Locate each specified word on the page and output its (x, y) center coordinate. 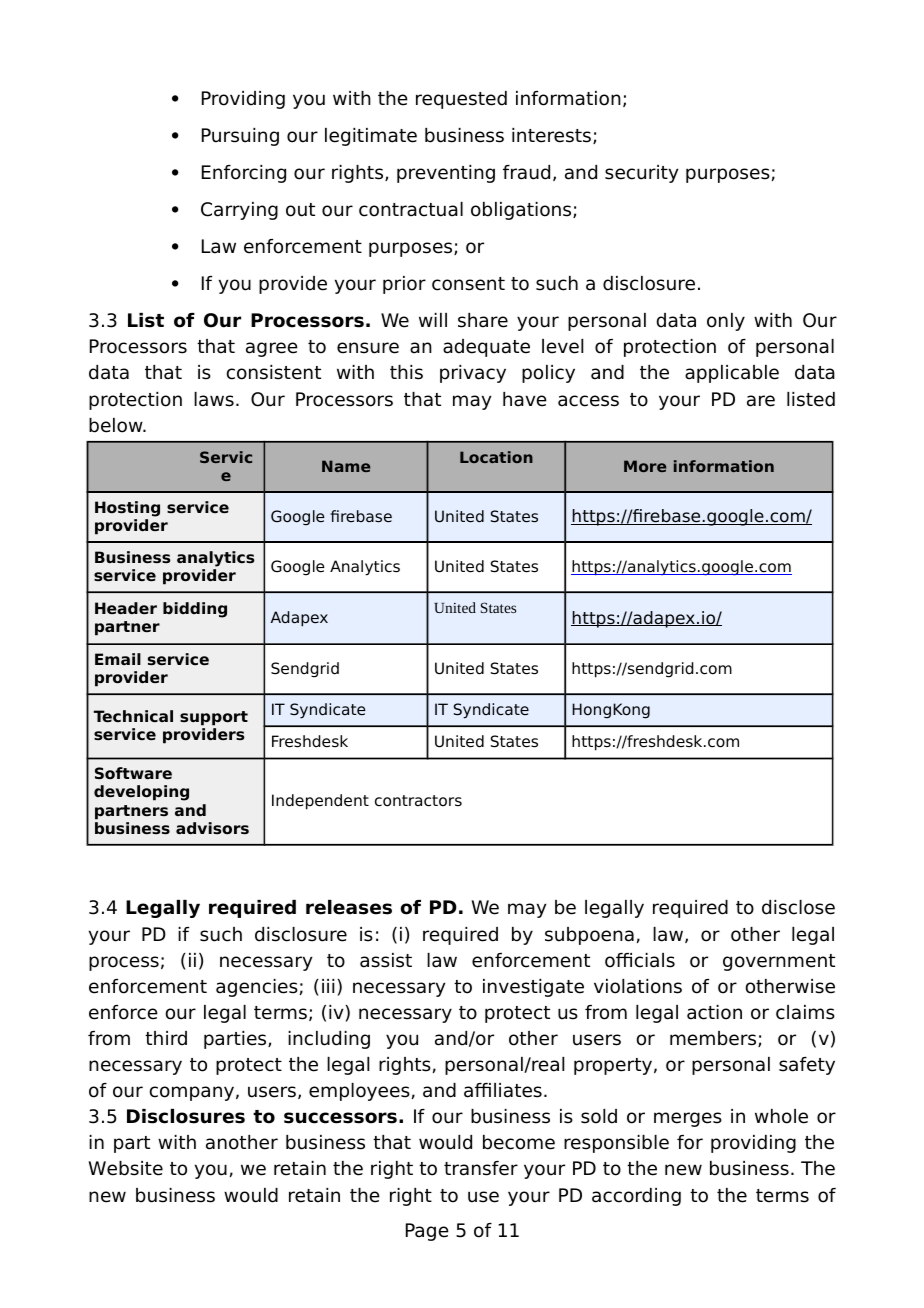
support (214, 718)
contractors (418, 801)
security (642, 174)
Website (126, 1168)
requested (461, 100)
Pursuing (240, 137)
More (645, 466)
